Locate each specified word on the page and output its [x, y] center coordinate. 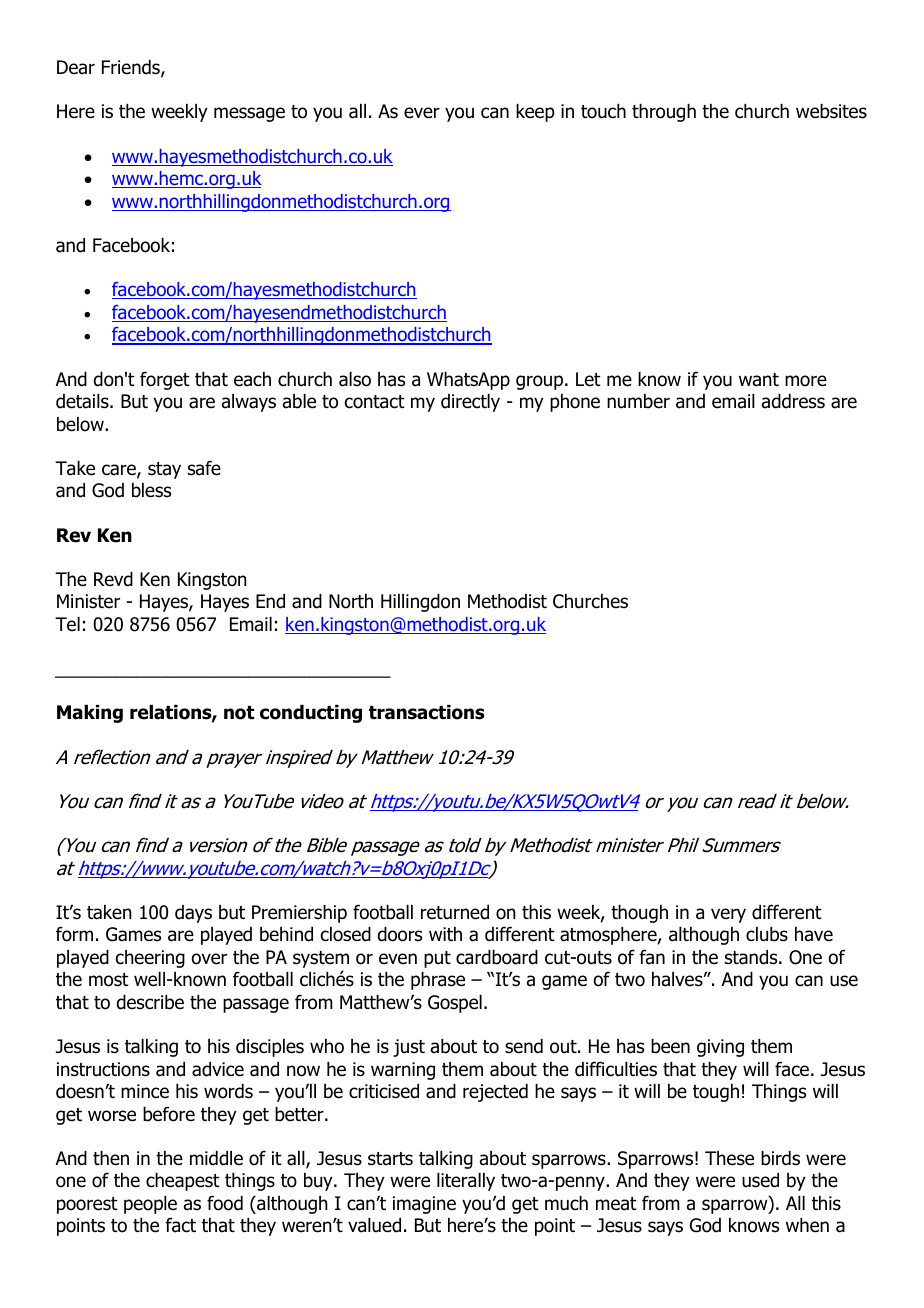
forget [165, 380]
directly [470, 403]
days [193, 914]
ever [422, 113]
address [793, 401]
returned [455, 912]
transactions [427, 712]
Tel [67, 624]
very [728, 915]
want [759, 380]
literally [466, 1182]
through [664, 113]
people [150, 1205]
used [760, 1180]
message [249, 114]
